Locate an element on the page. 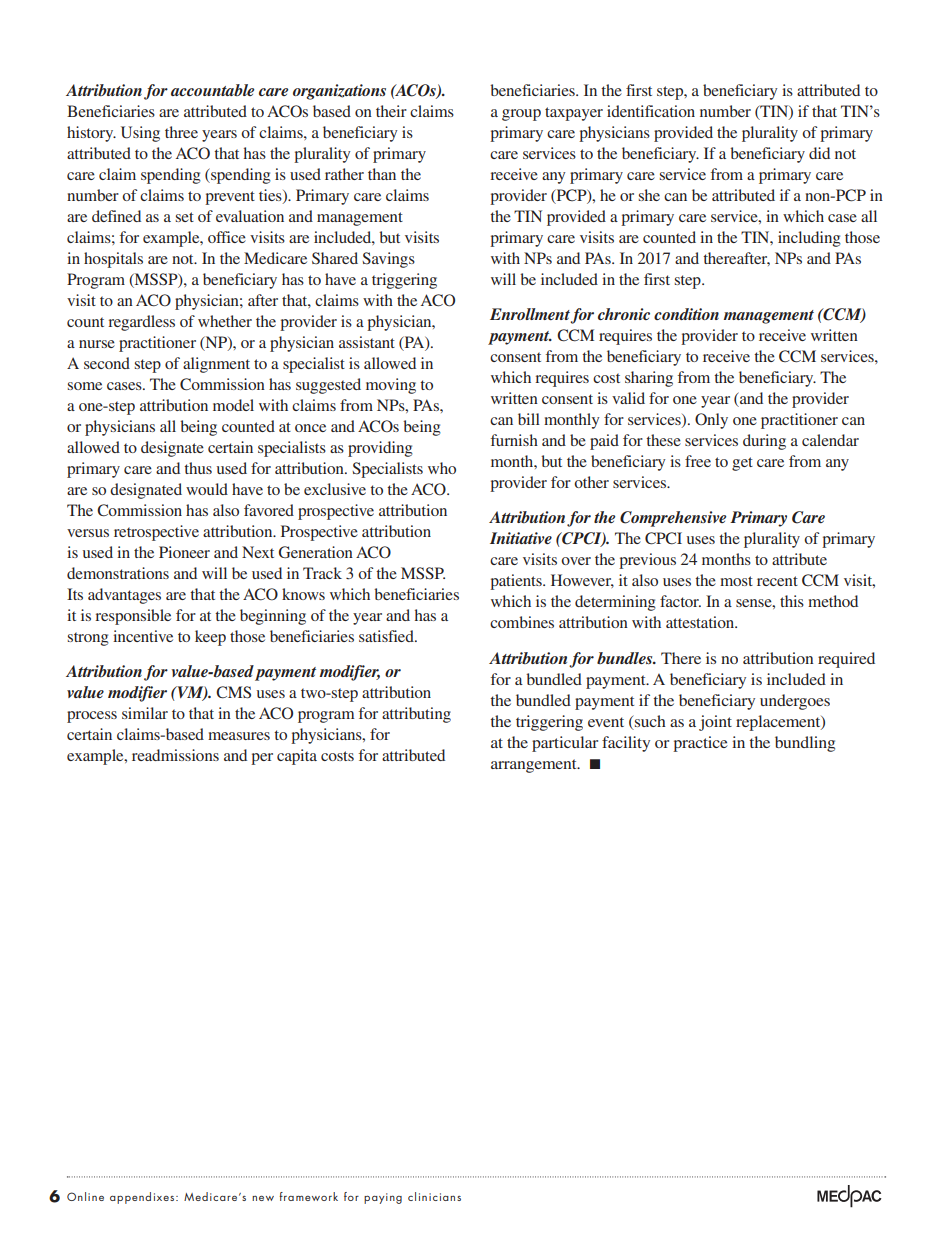  condition is located at coordinates (686, 314).
